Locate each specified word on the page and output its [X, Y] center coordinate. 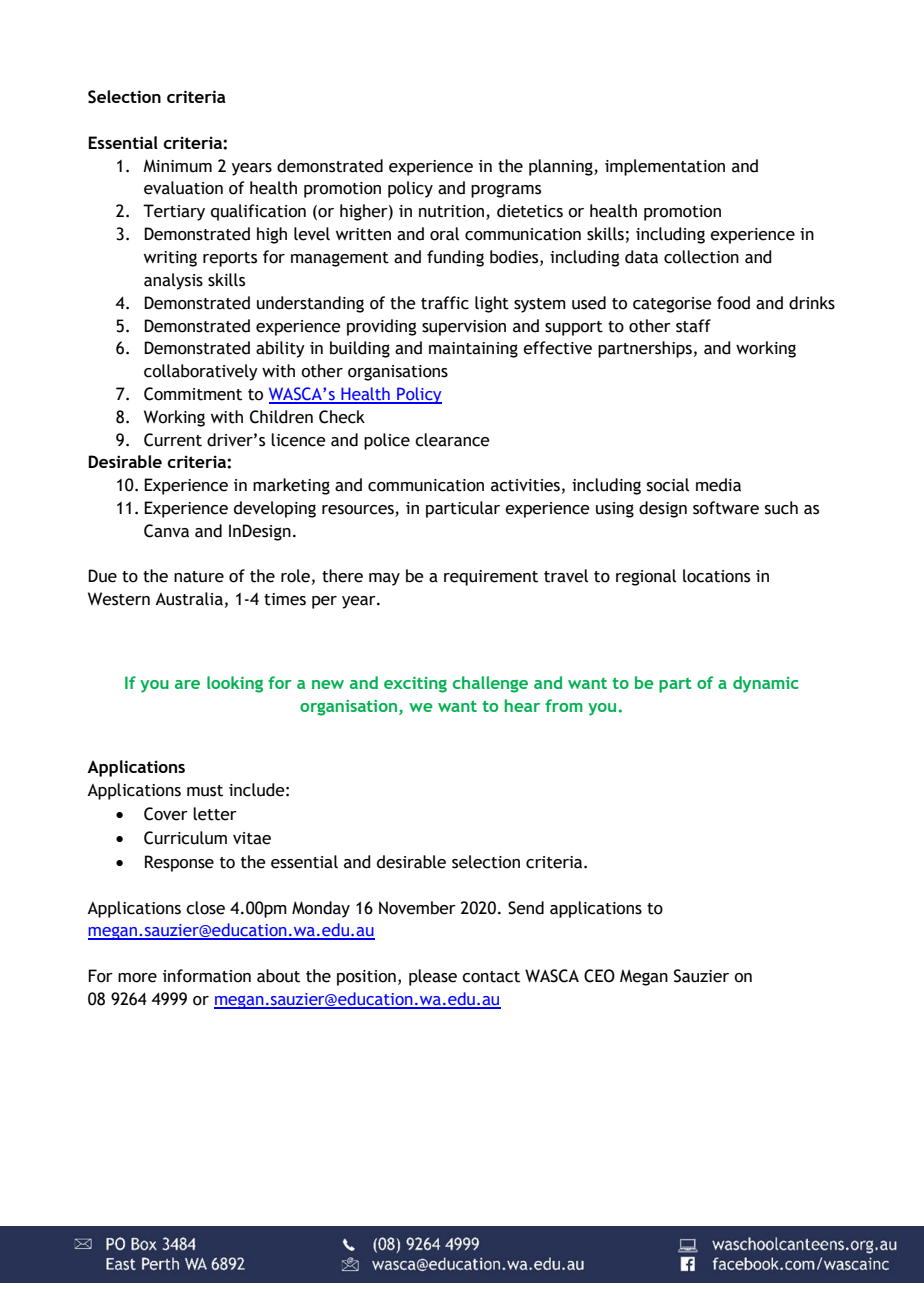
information [207, 976]
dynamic [766, 684]
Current [173, 440]
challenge [490, 684]
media [718, 485]
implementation [665, 167]
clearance [452, 440]
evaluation [183, 188]
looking [235, 684]
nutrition [451, 211]
